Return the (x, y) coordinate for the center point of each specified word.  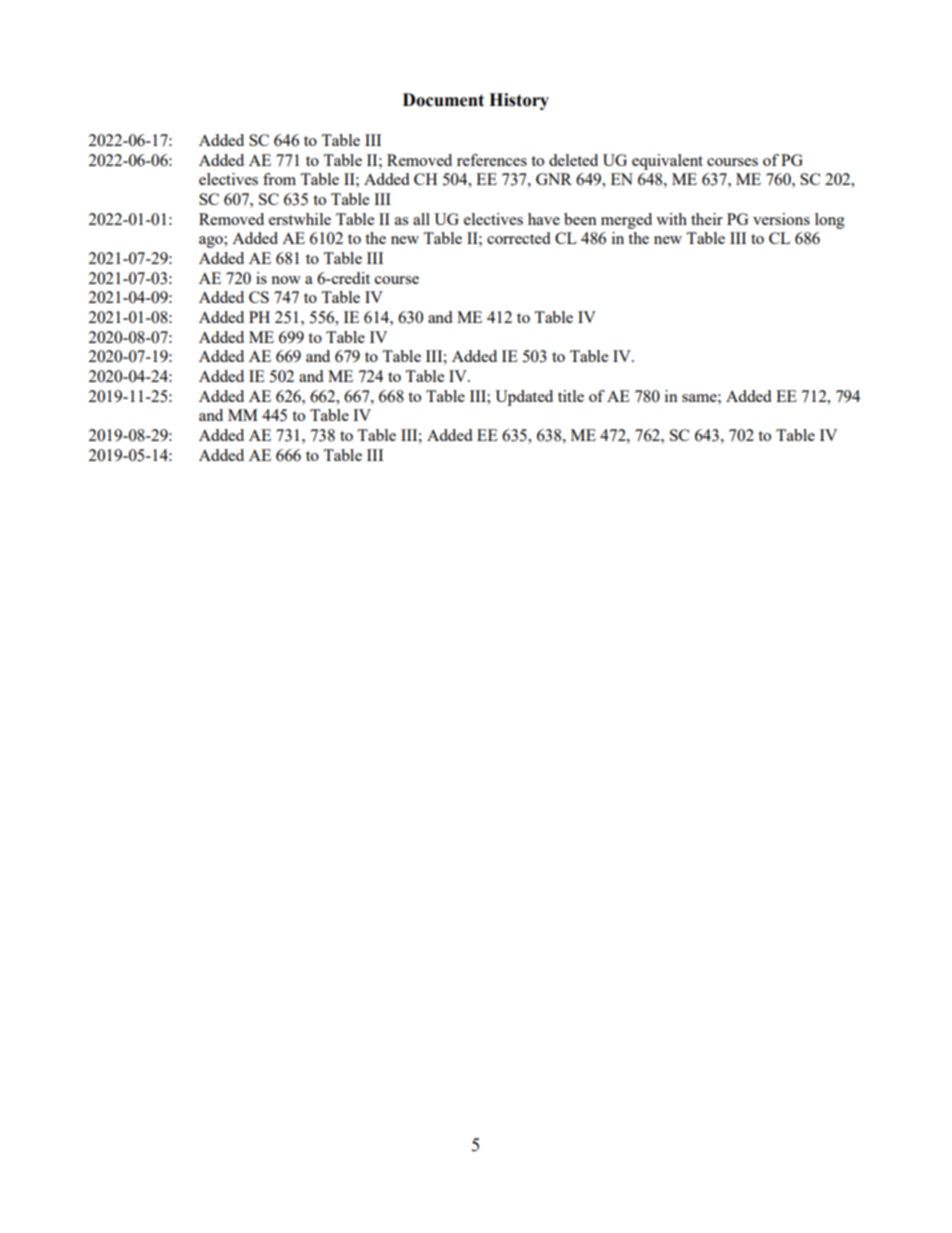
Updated (524, 398)
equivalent (667, 162)
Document (443, 100)
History (519, 101)
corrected (518, 238)
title (571, 396)
